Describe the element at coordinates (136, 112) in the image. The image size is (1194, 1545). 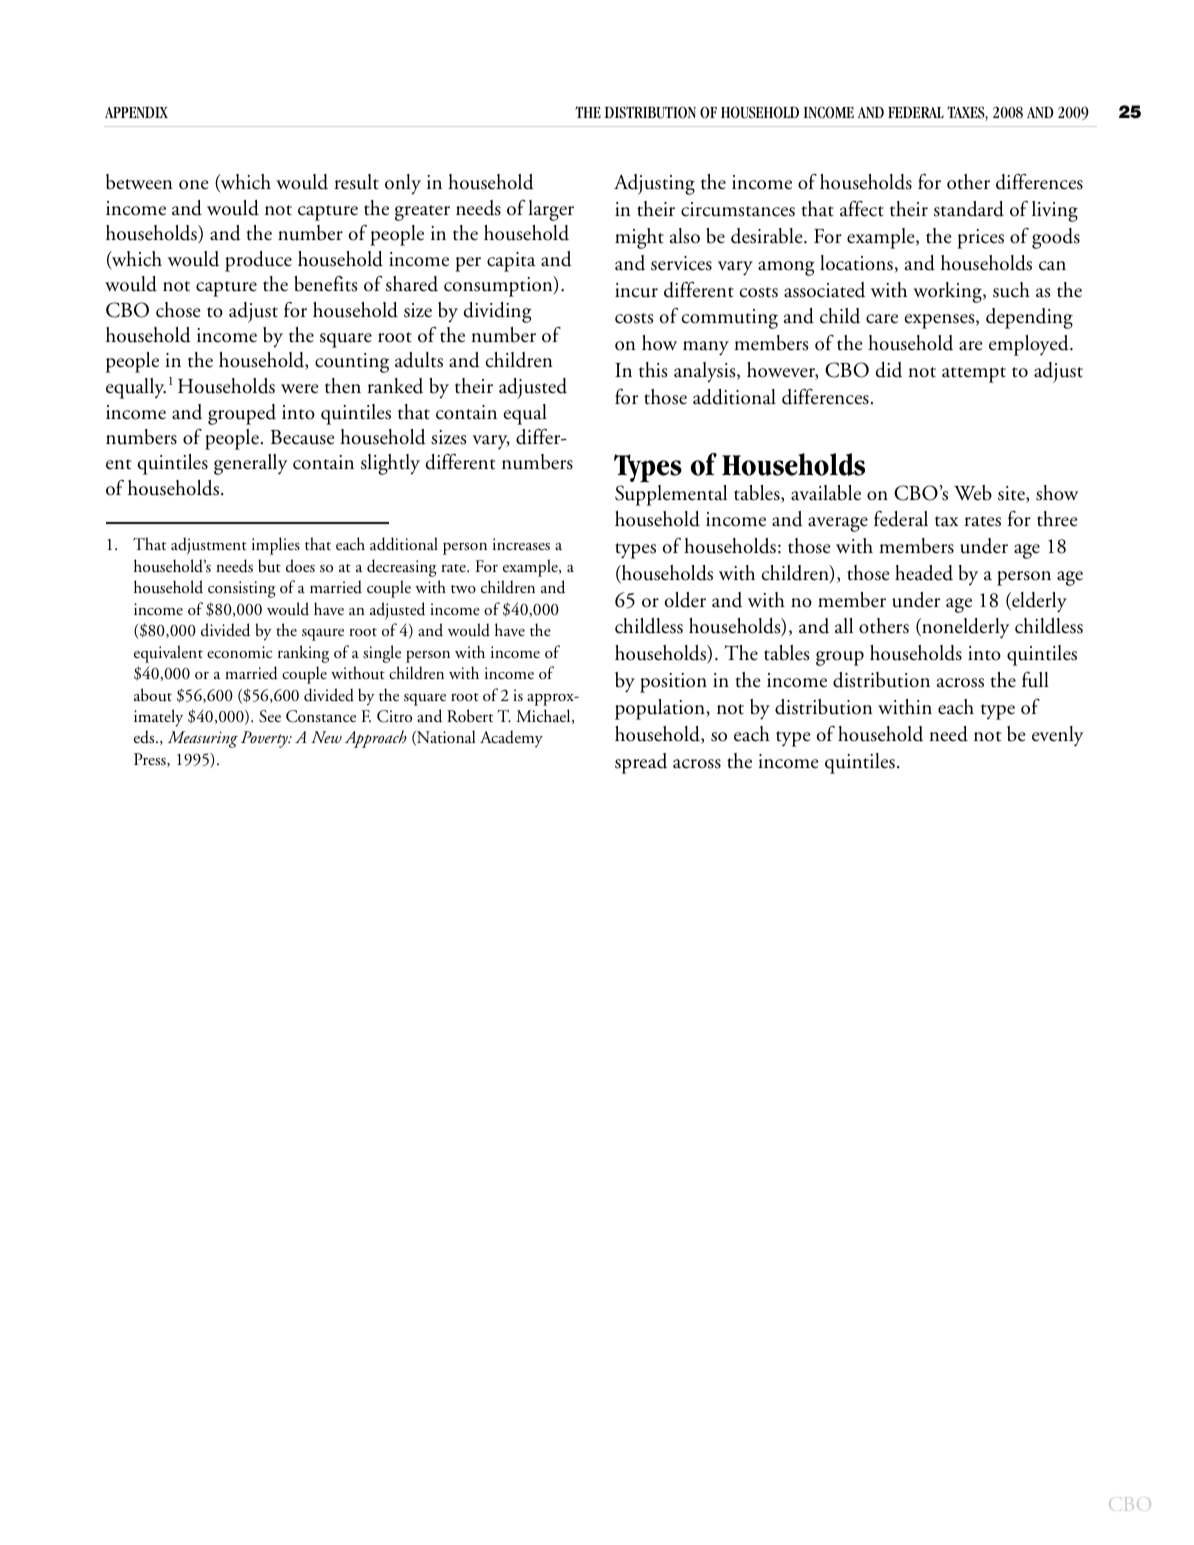
I see `APPENDIX` at that location.
